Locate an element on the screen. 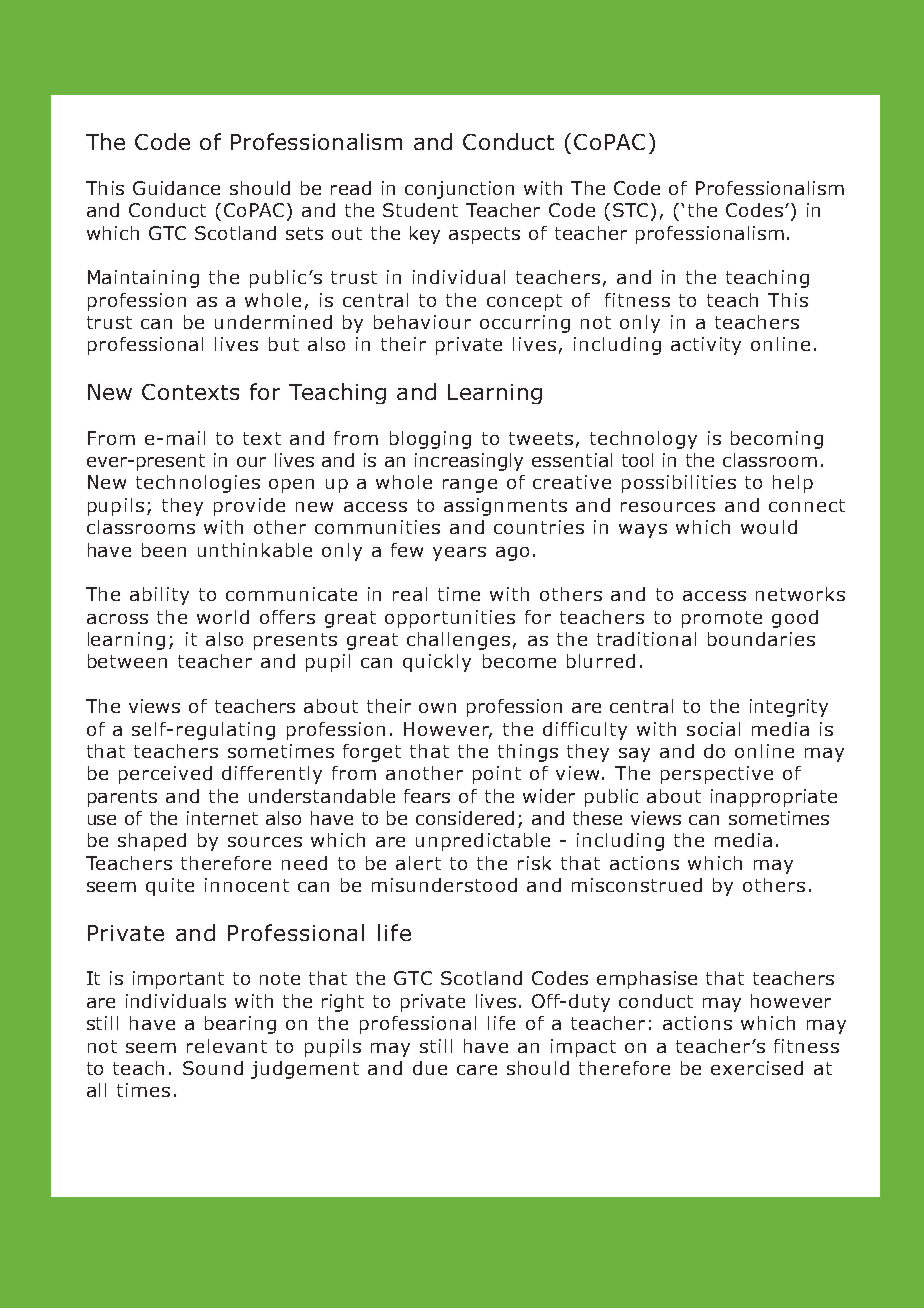 The width and height of the screenshot is (924, 1308). range is located at coordinates (470, 486).
